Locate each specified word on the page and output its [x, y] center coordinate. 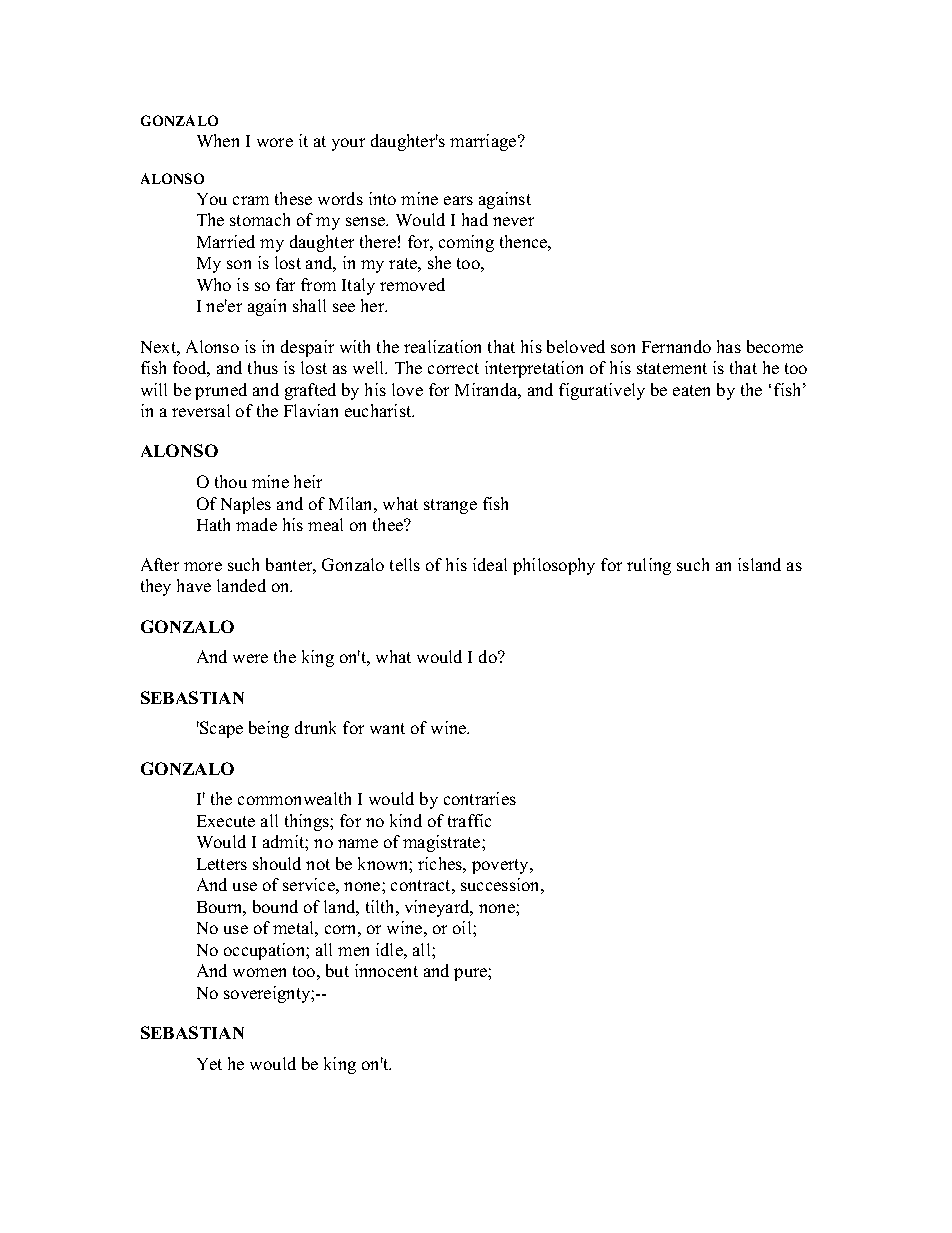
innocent [386, 970]
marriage [484, 142]
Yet [209, 1064]
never [513, 221]
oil [463, 927]
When [218, 140]
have [194, 585]
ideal [490, 564]
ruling [649, 566]
